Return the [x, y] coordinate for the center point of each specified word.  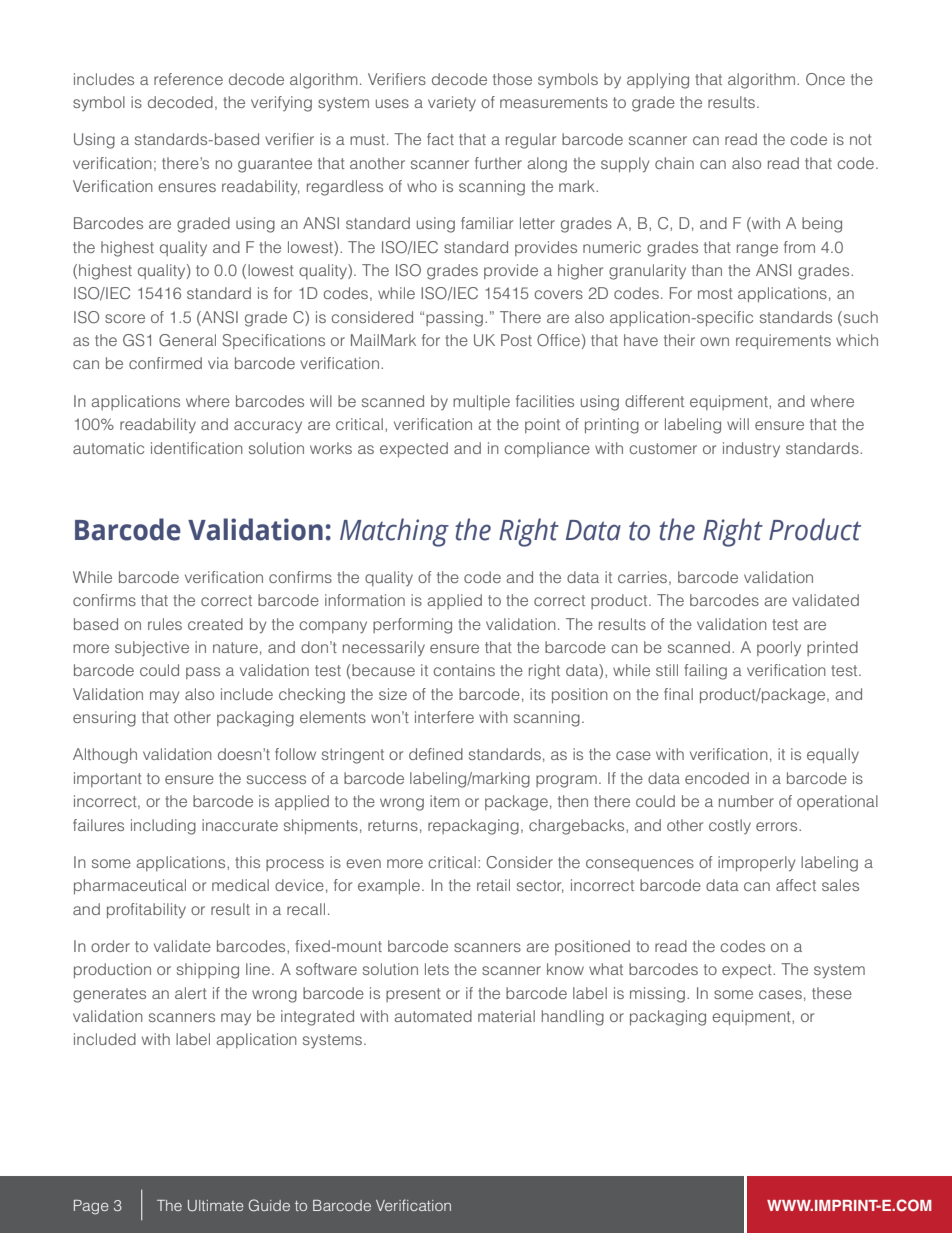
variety [452, 103]
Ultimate [216, 1206]
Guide [269, 1205]
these [832, 993]
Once [825, 79]
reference [188, 79]
